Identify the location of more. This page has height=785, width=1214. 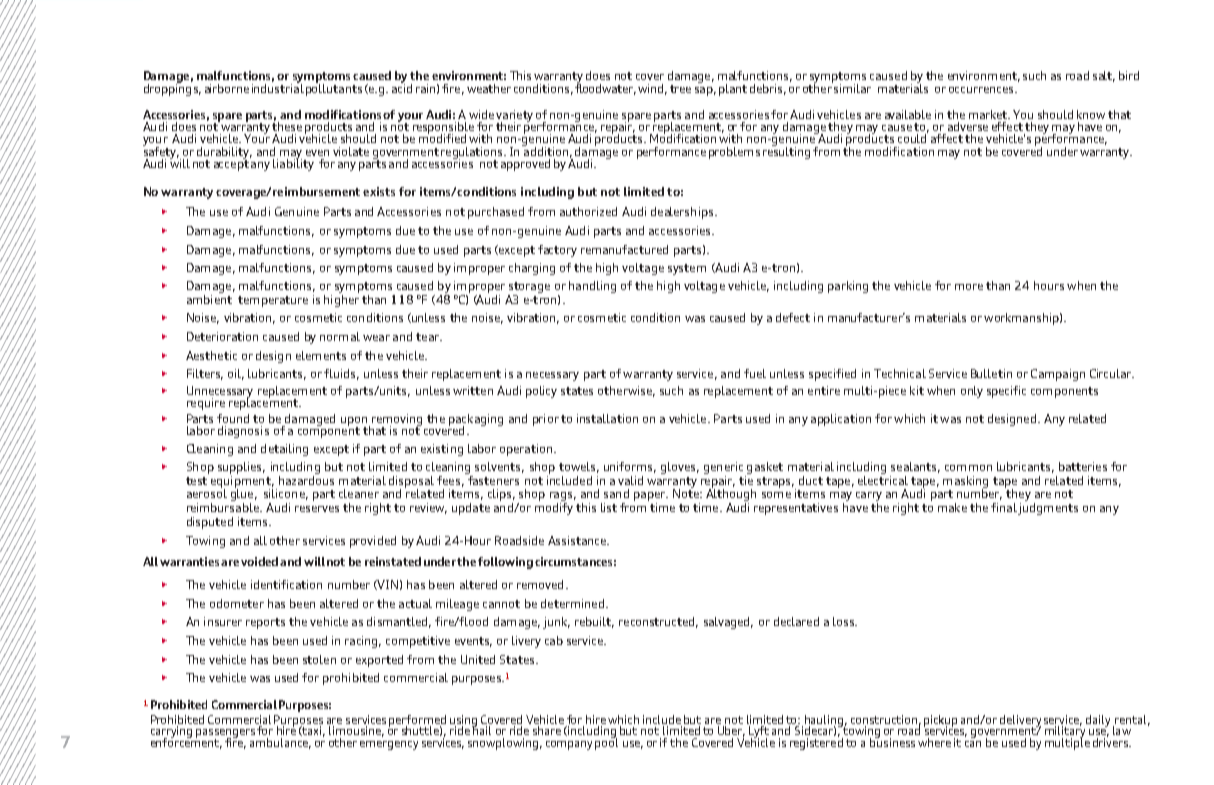
(969, 287).
